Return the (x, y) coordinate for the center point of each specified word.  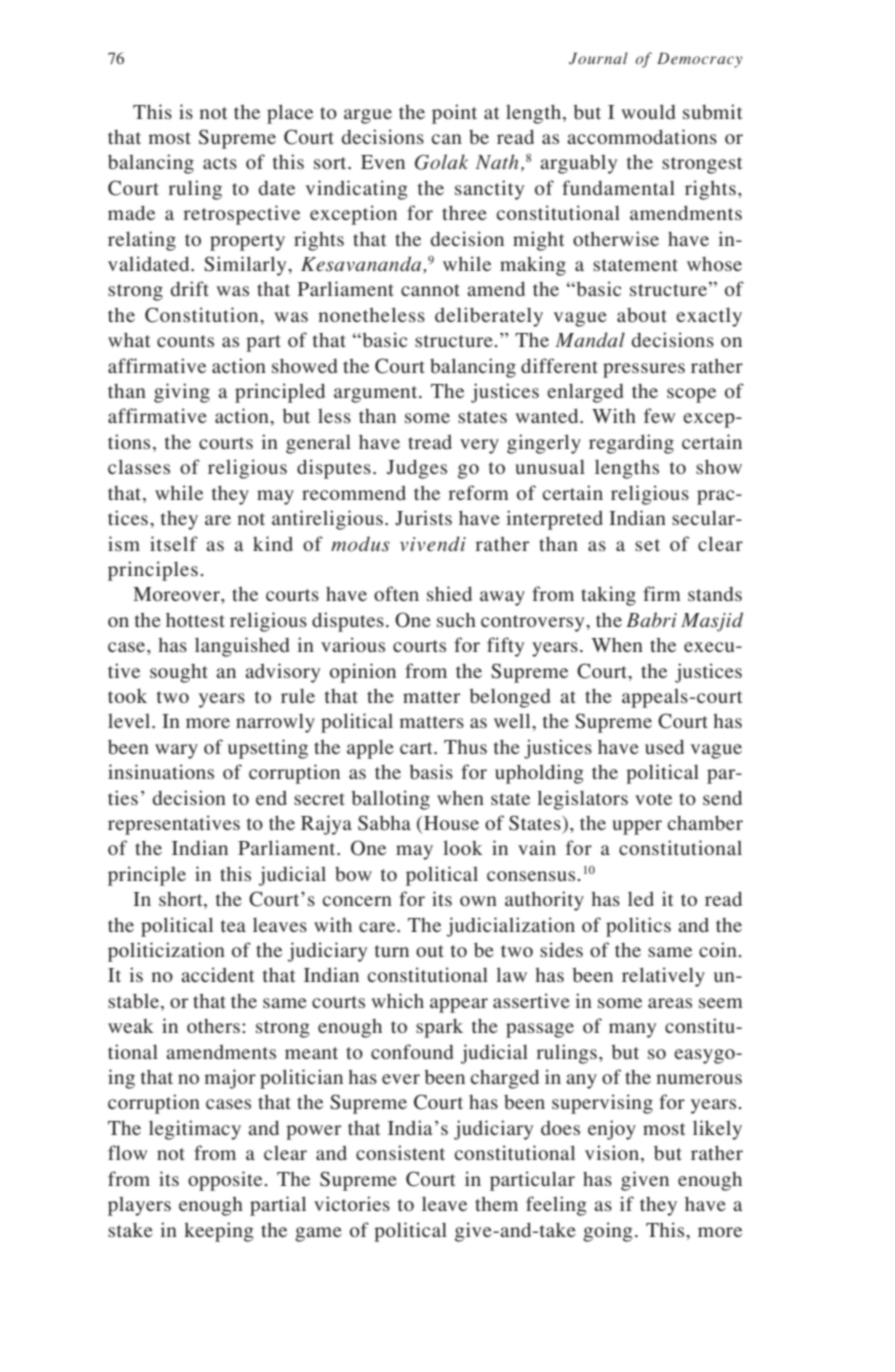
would (648, 111)
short (182, 900)
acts (220, 163)
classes (139, 466)
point (454, 114)
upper (637, 827)
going (608, 1232)
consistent (400, 1152)
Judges (417, 469)
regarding (631, 444)
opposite (225, 1181)
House (451, 823)
